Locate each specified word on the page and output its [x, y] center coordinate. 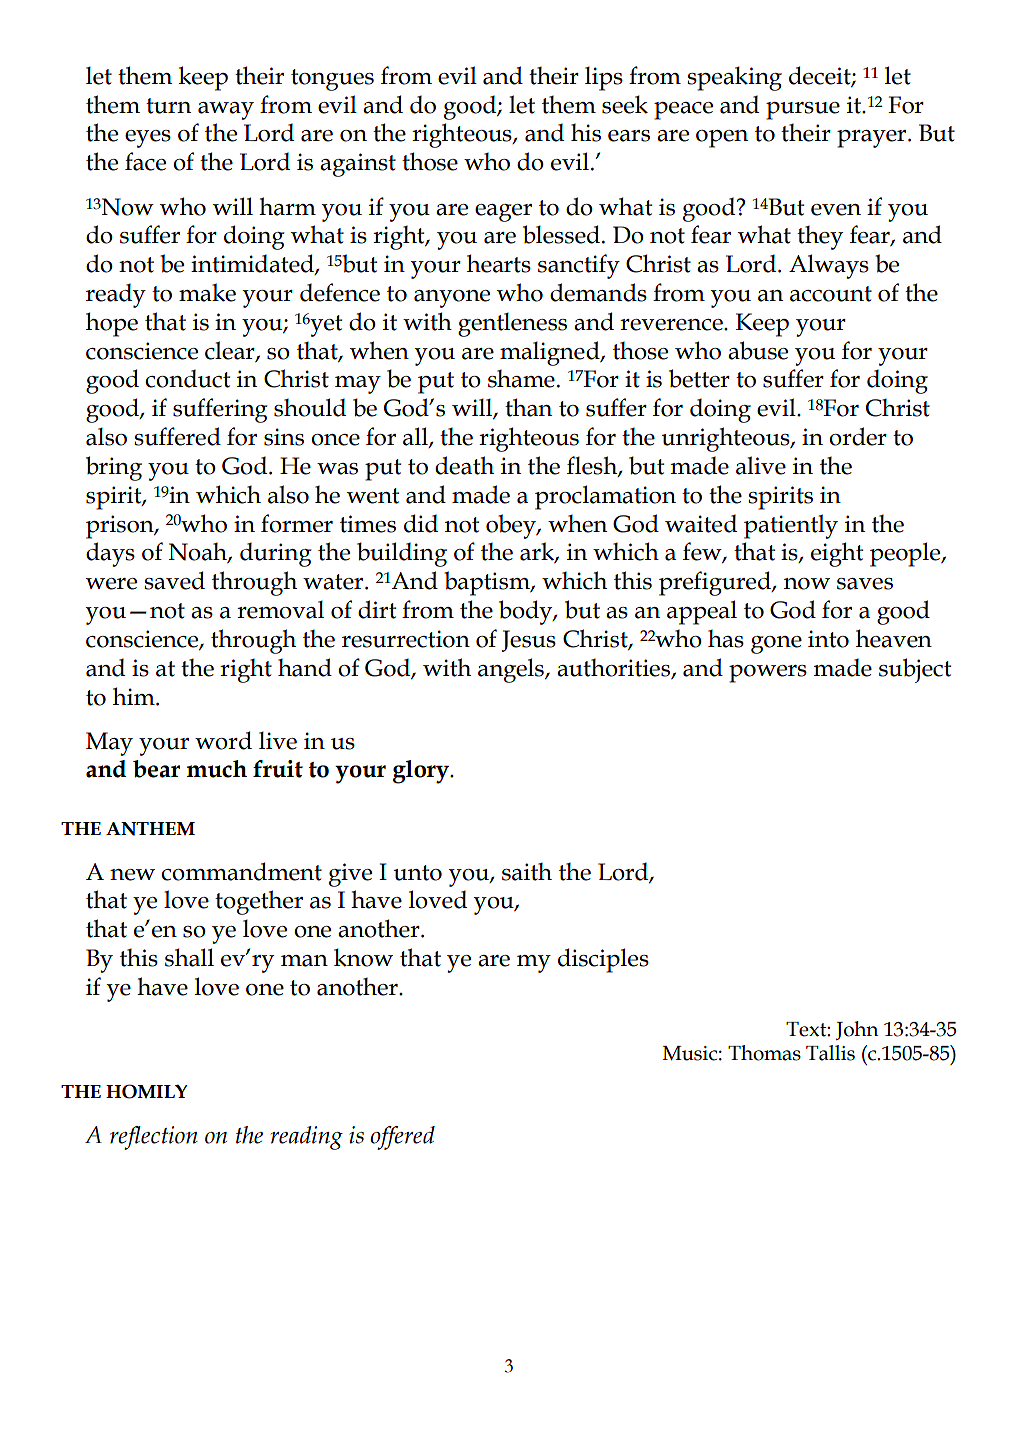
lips [604, 78]
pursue [803, 111]
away [226, 111]
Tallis [830, 1053]
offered [402, 1138]
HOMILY [147, 1091]
